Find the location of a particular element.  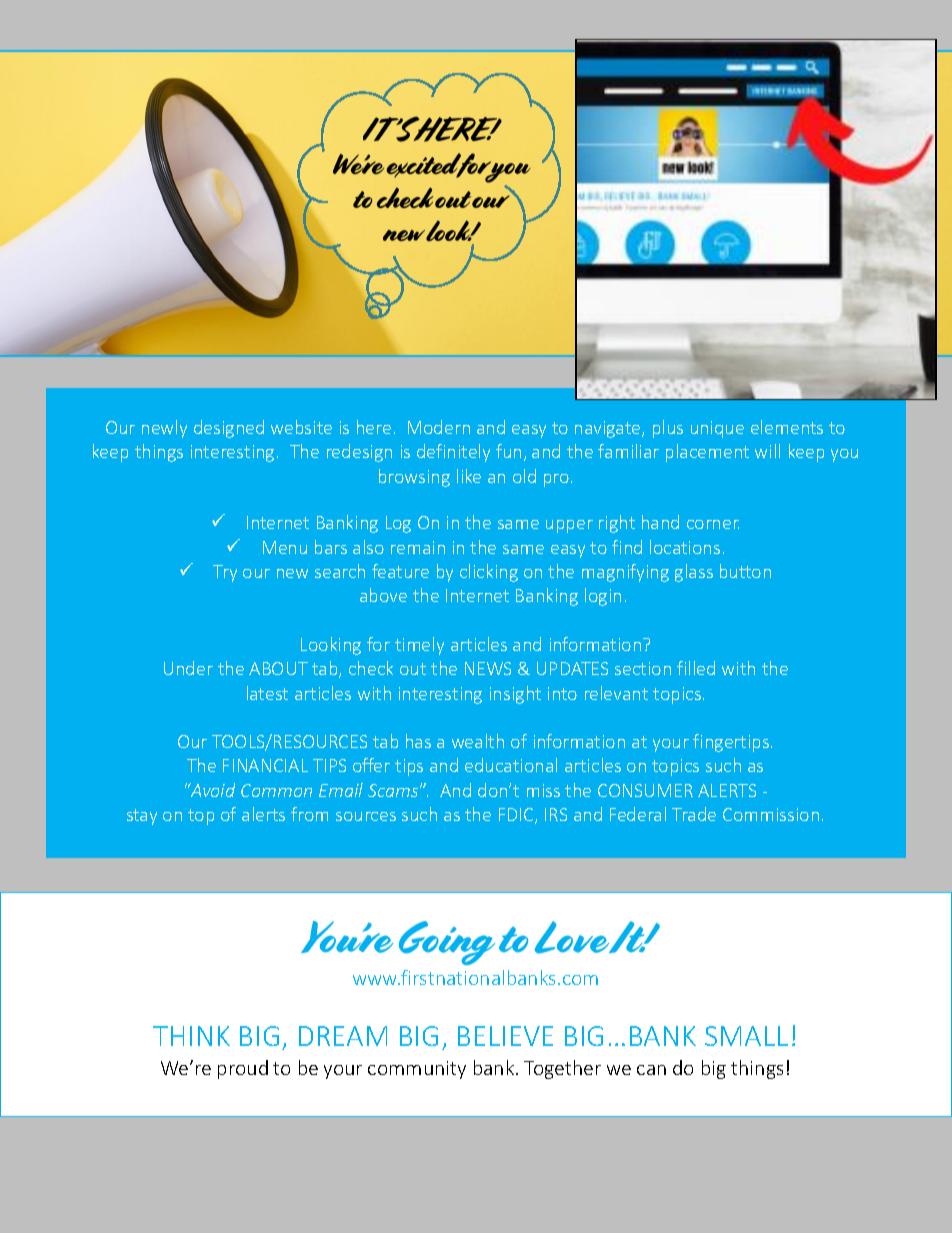

designed is located at coordinates (229, 429).
